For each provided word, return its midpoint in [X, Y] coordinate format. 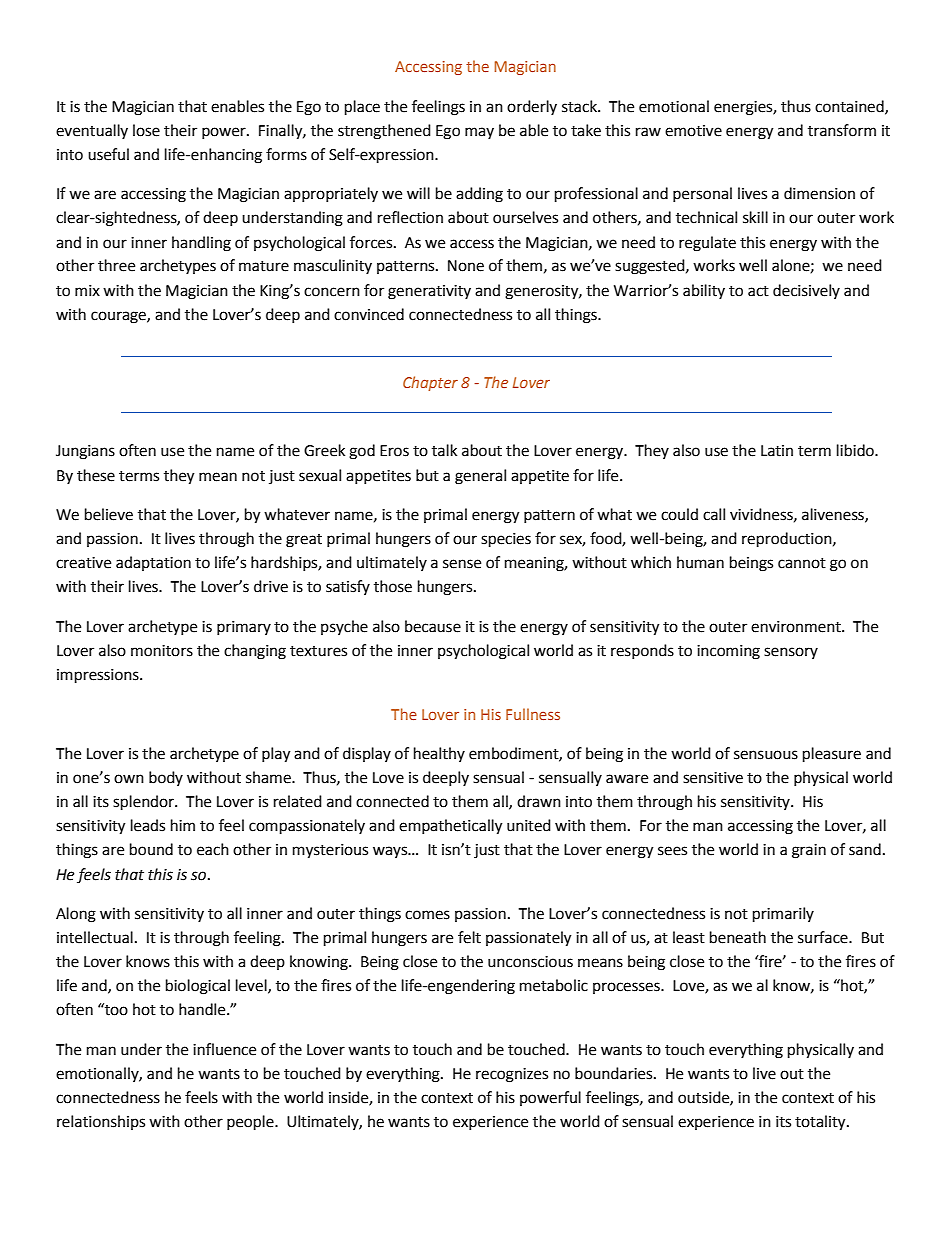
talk [444, 450]
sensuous [766, 755]
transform [842, 130]
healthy [439, 754]
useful [108, 154]
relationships [101, 1122]
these [96, 475]
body [166, 778]
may [479, 133]
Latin [777, 451]
